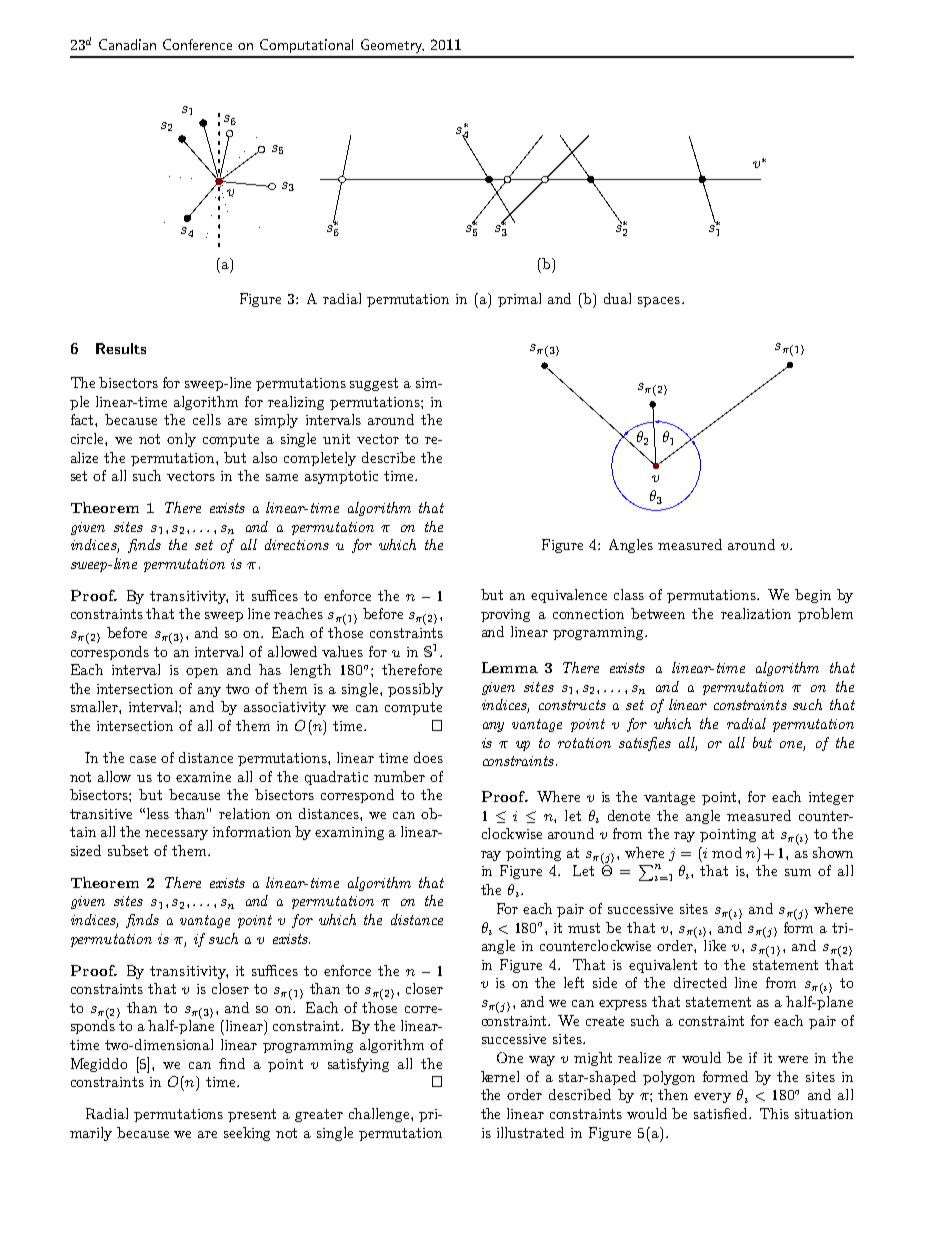  I want to click on Conference, so click(197, 44).
